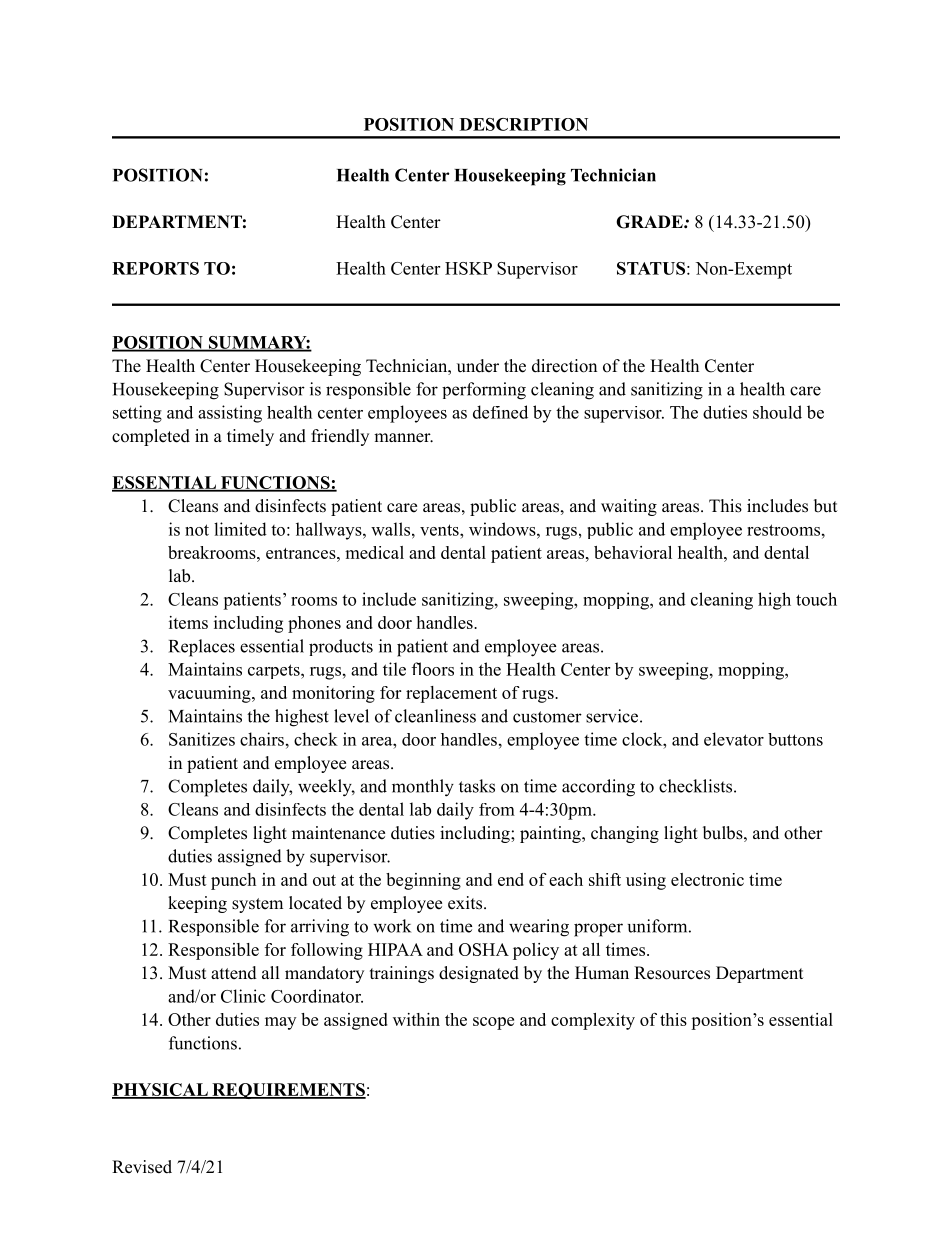 This screenshot has width=952, height=1233. I want to click on should, so click(777, 412).
